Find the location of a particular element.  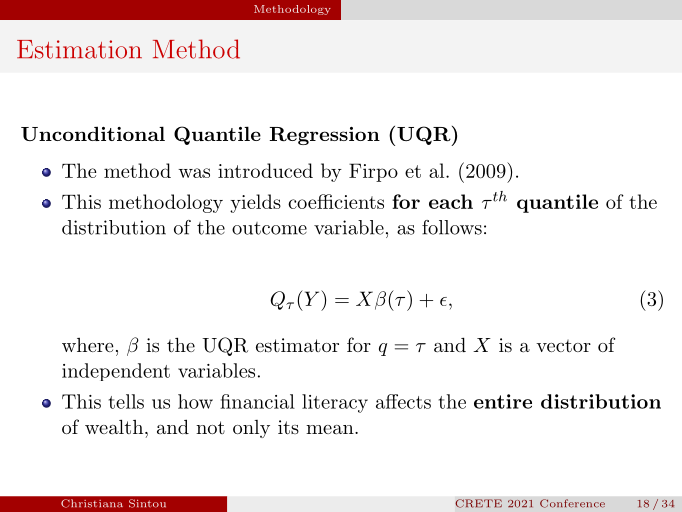

was is located at coordinates (194, 173).
